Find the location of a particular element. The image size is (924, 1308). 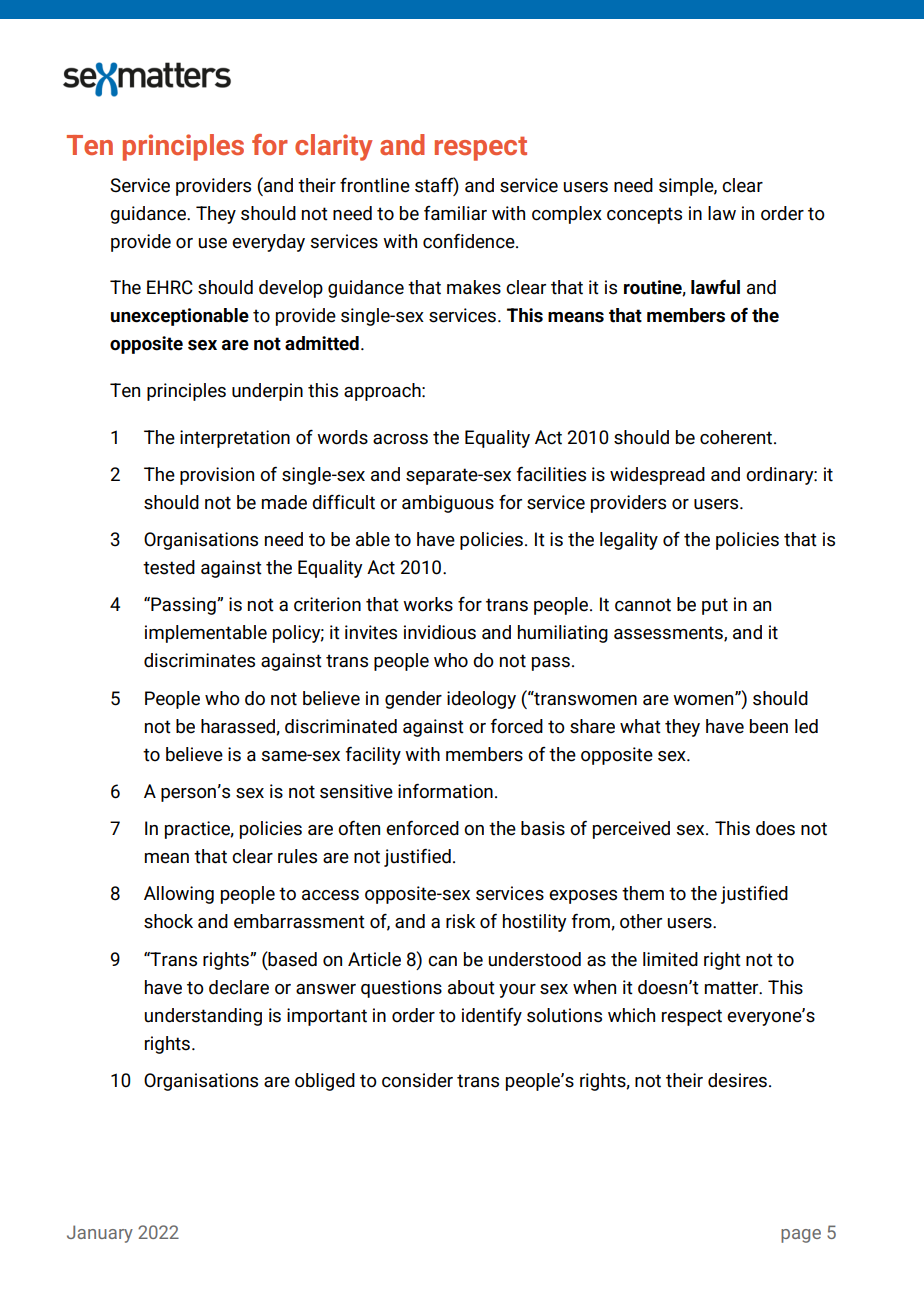

Allowing is located at coordinates (179, 895).
